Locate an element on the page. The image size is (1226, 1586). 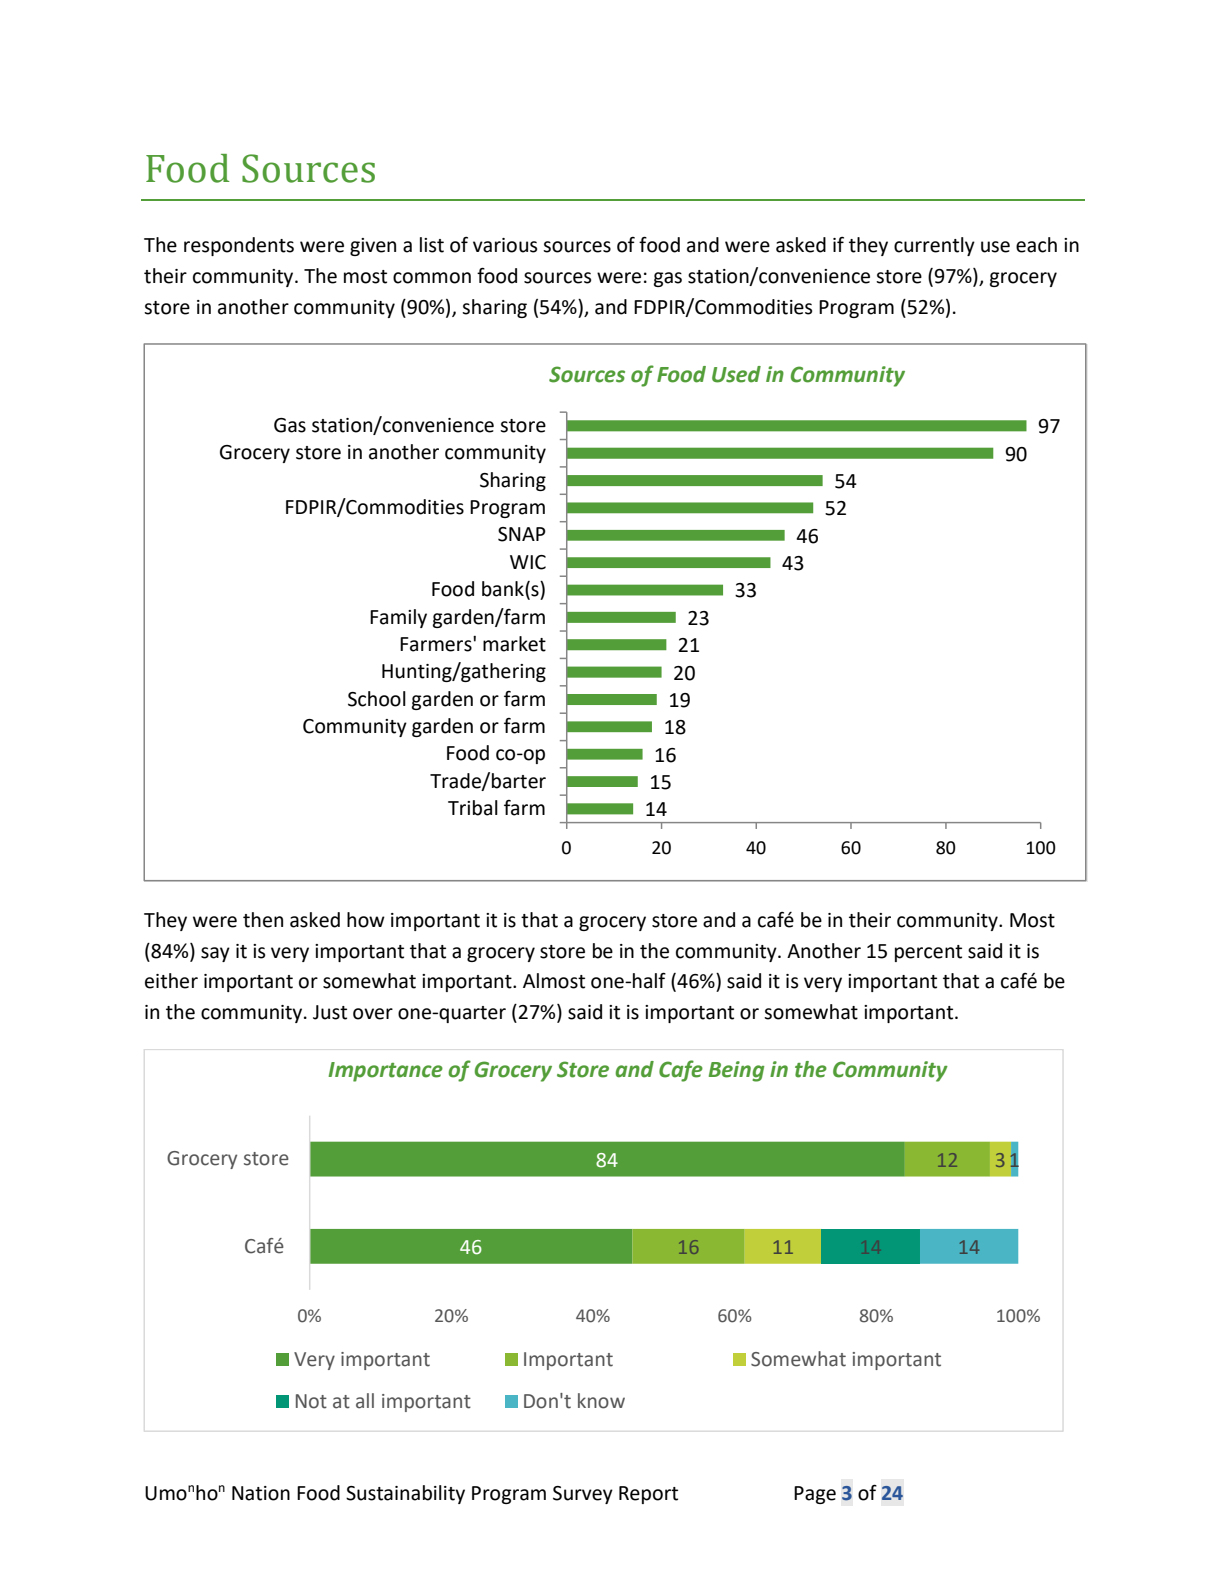
Tribal is located at coordinates (473, 808).
